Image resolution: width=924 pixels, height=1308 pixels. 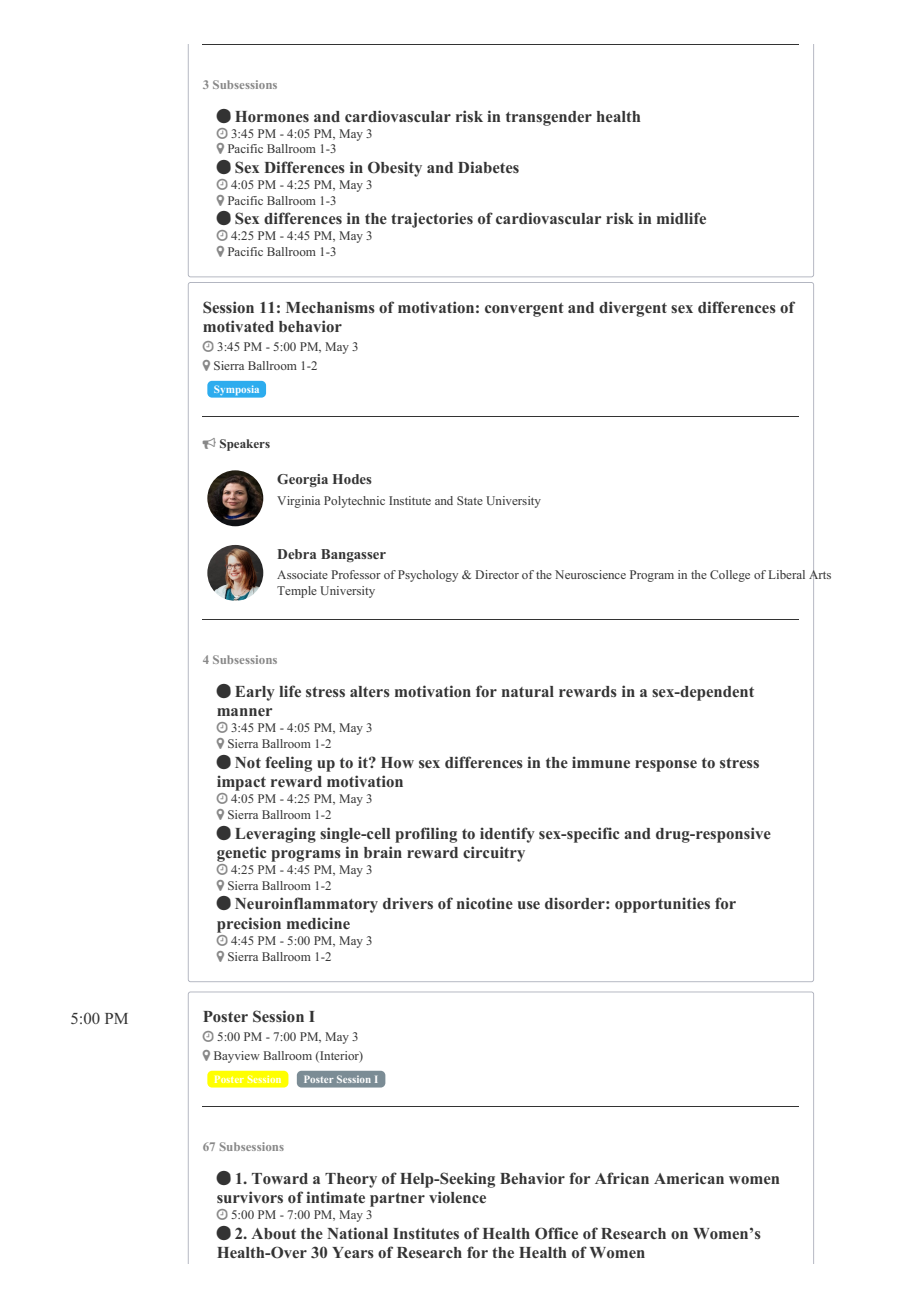 What do you see at coordinates (335, 1197) in the image?
I see `intimate` at bounding box center [335, 1197].
